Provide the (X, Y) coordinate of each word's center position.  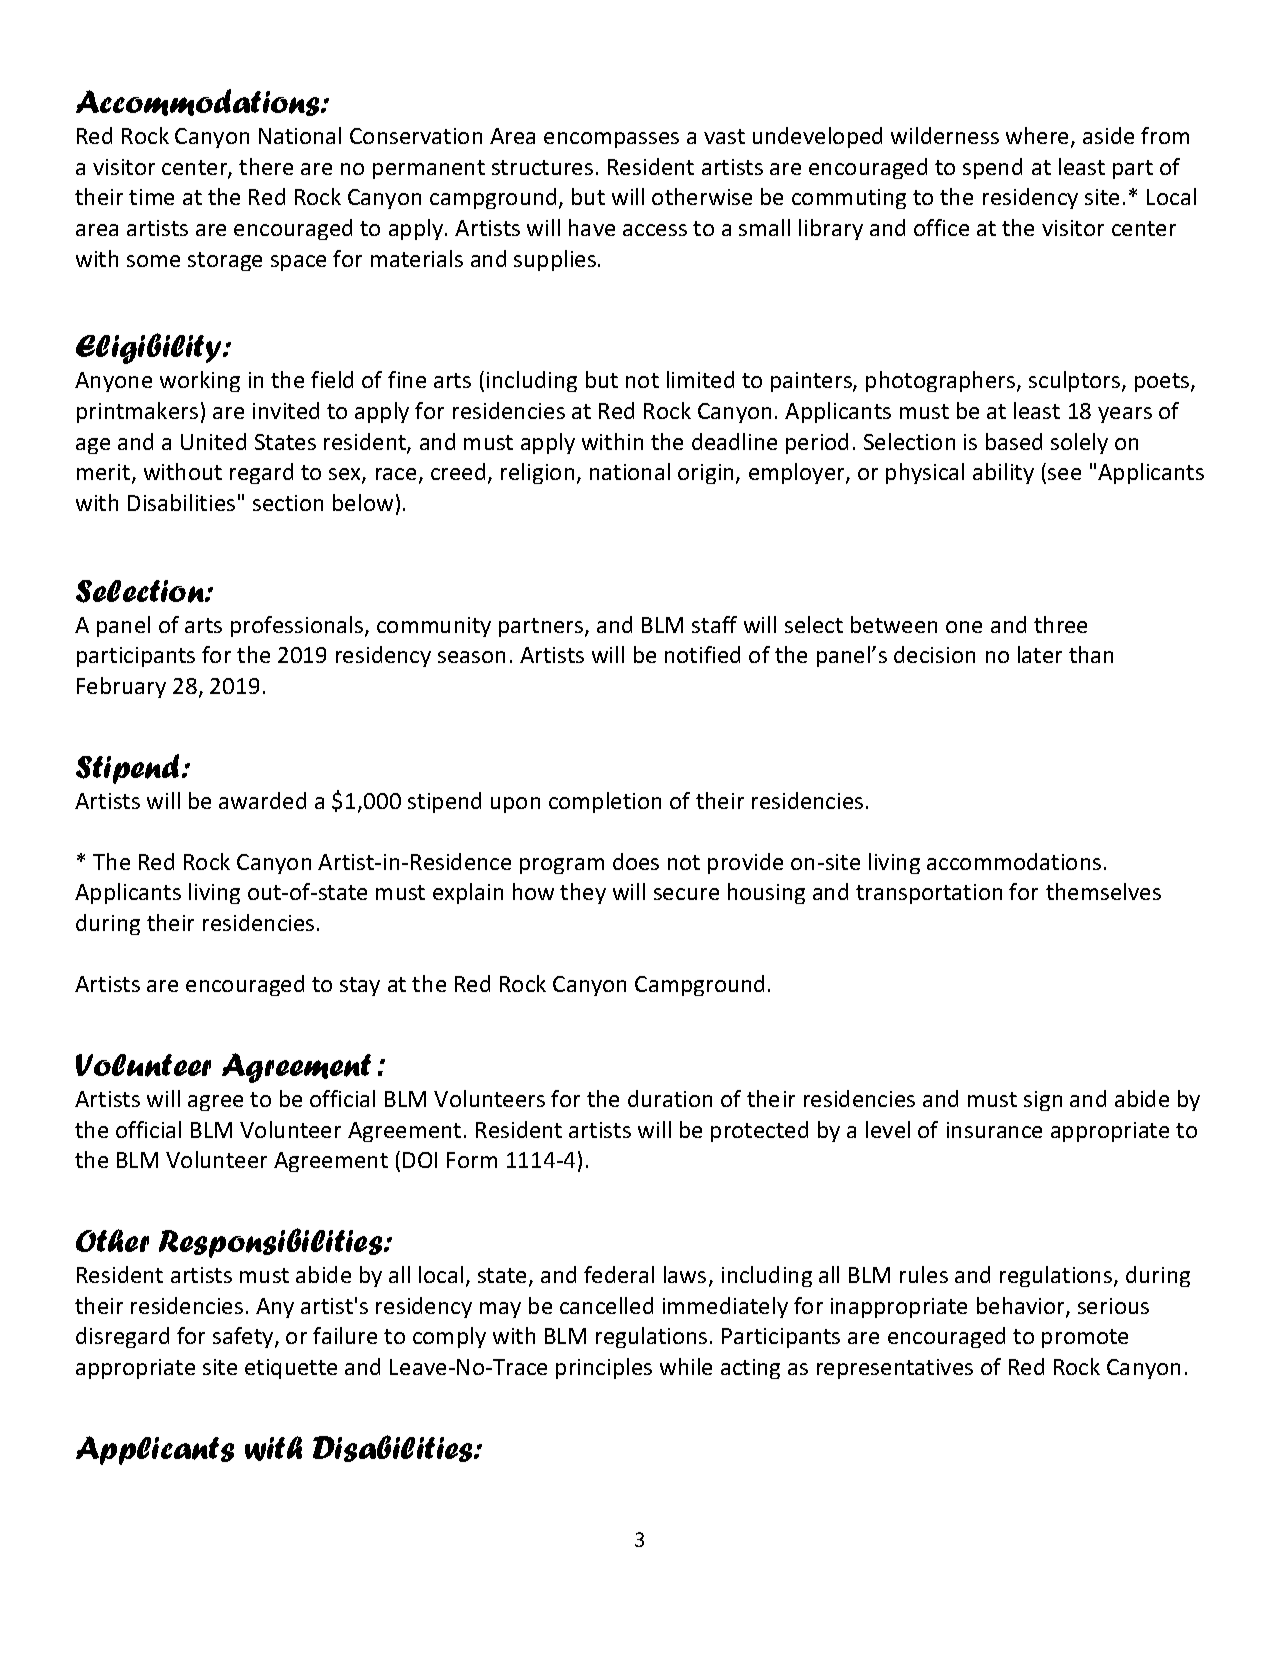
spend (992, 168)
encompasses (611, 140)
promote (1085, 1338)
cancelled (606, 1305)
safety (244, 1337)
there (266, 166)
